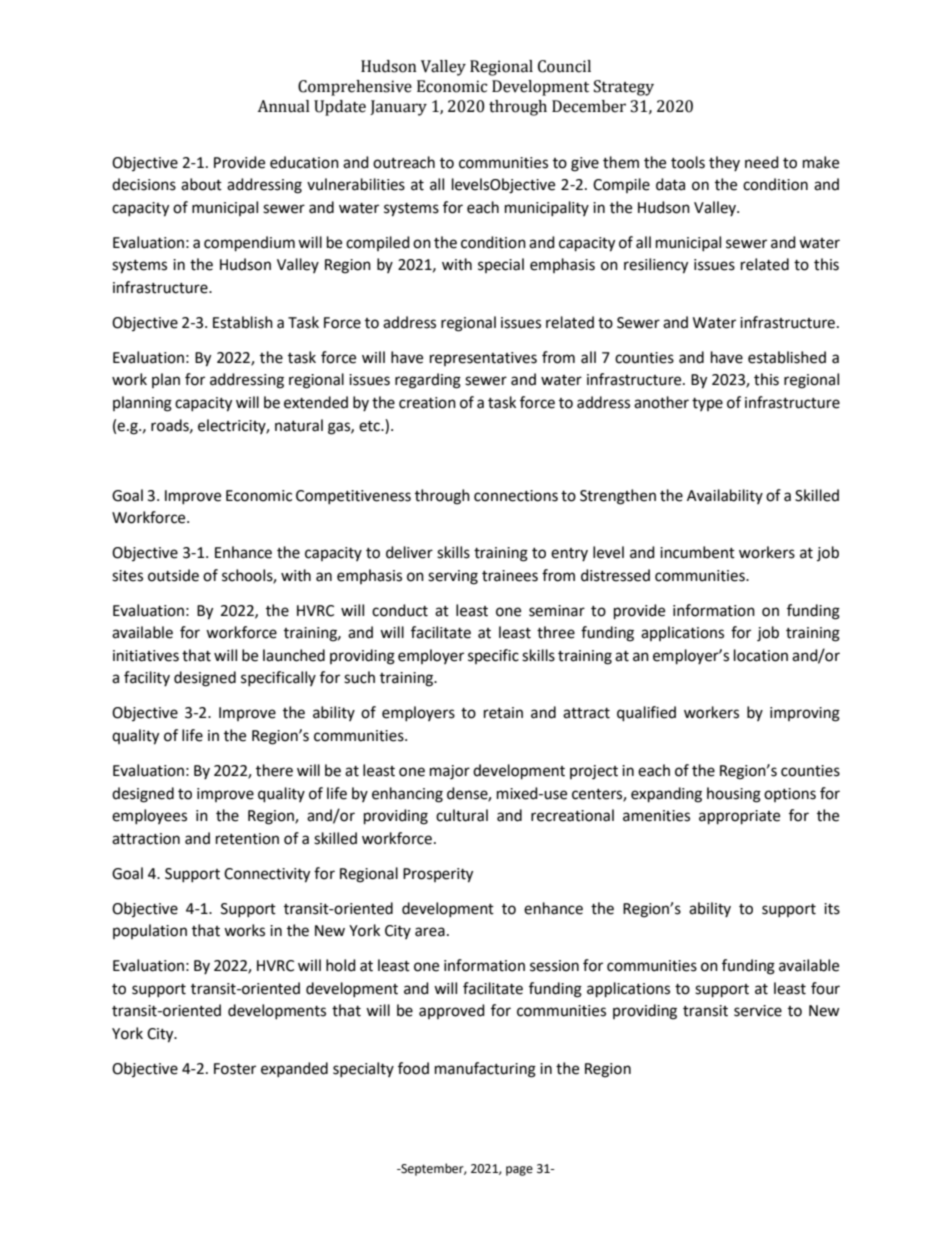 This image has height=1233, width=952. What do you see at coordinates (267, 875) in the image?
I see `Connectivity` at bounding box center [267, 875].
